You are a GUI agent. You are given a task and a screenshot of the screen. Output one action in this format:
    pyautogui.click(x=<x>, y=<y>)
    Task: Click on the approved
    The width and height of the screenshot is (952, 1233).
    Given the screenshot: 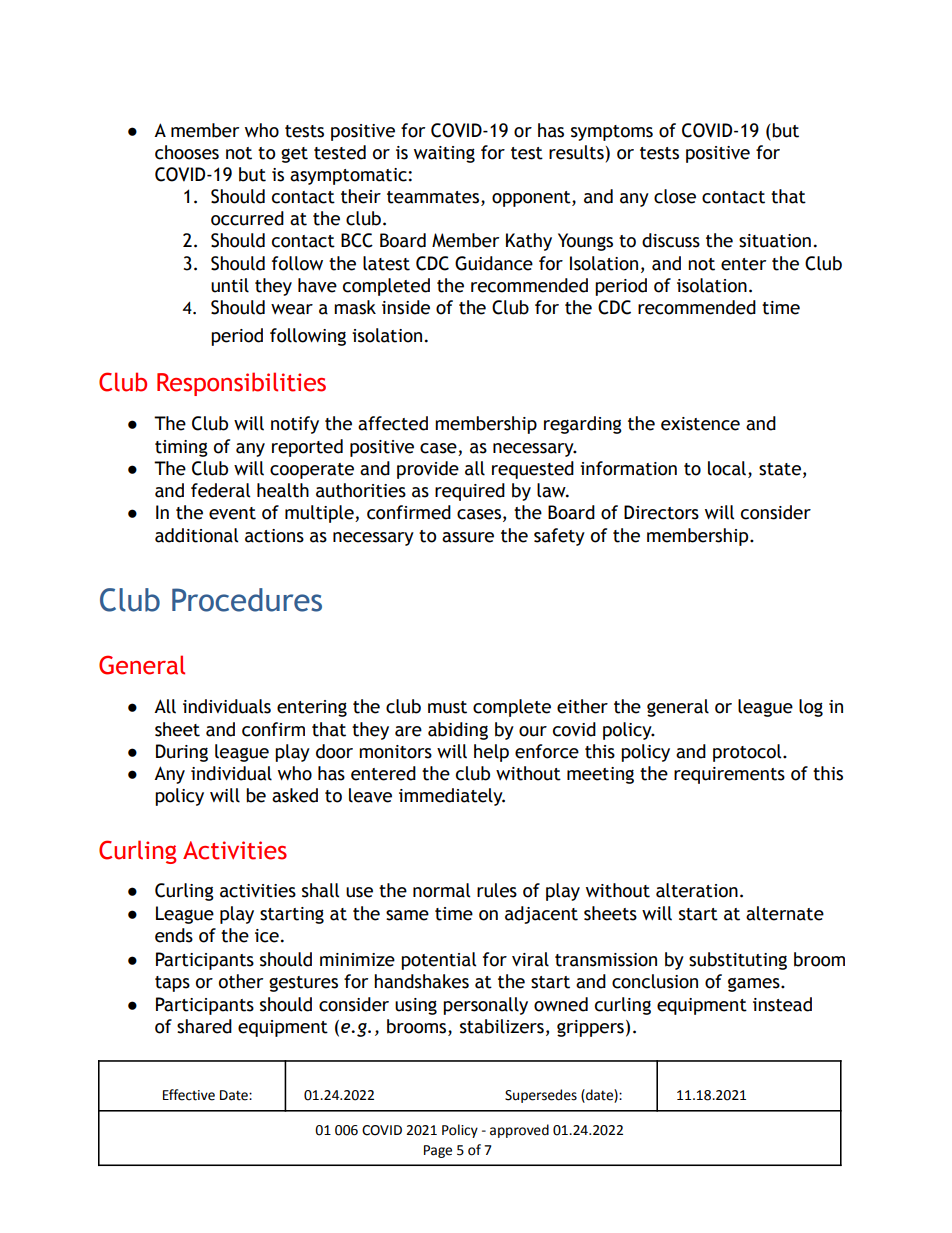 What is the action you would take?
    pyautogui.click(x=519, y=1131)
